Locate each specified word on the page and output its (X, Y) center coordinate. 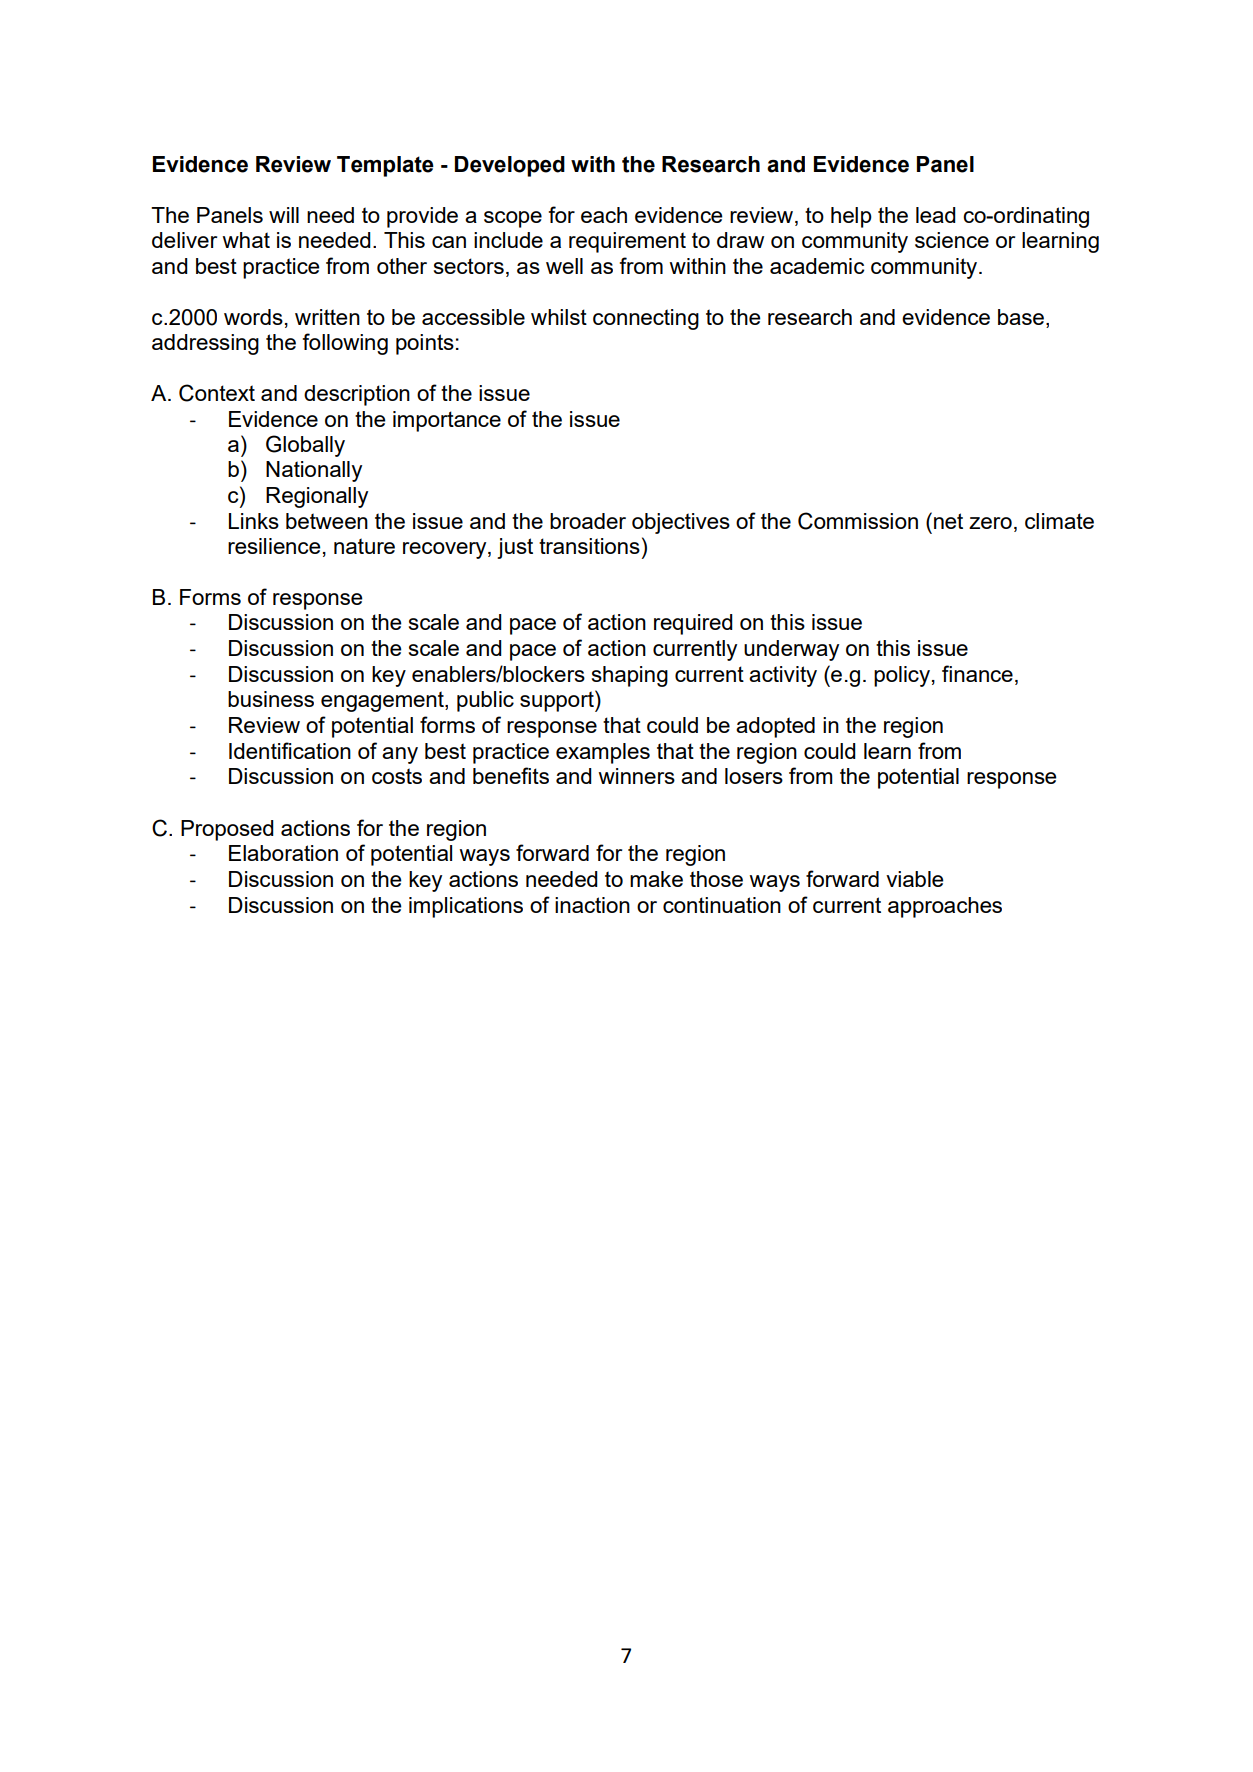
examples (603, 753)
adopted (775, 727)
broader (588, 521)
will (284, 215)
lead (936, 215)
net (948, 521)
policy (902, 676)
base (1021, 317)
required (693, 624)
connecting (646, 319)
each (604, 215)
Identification (290, 750)
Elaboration (283, 853)
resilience (274, 546)
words (253, 317)
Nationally (314, 471)
